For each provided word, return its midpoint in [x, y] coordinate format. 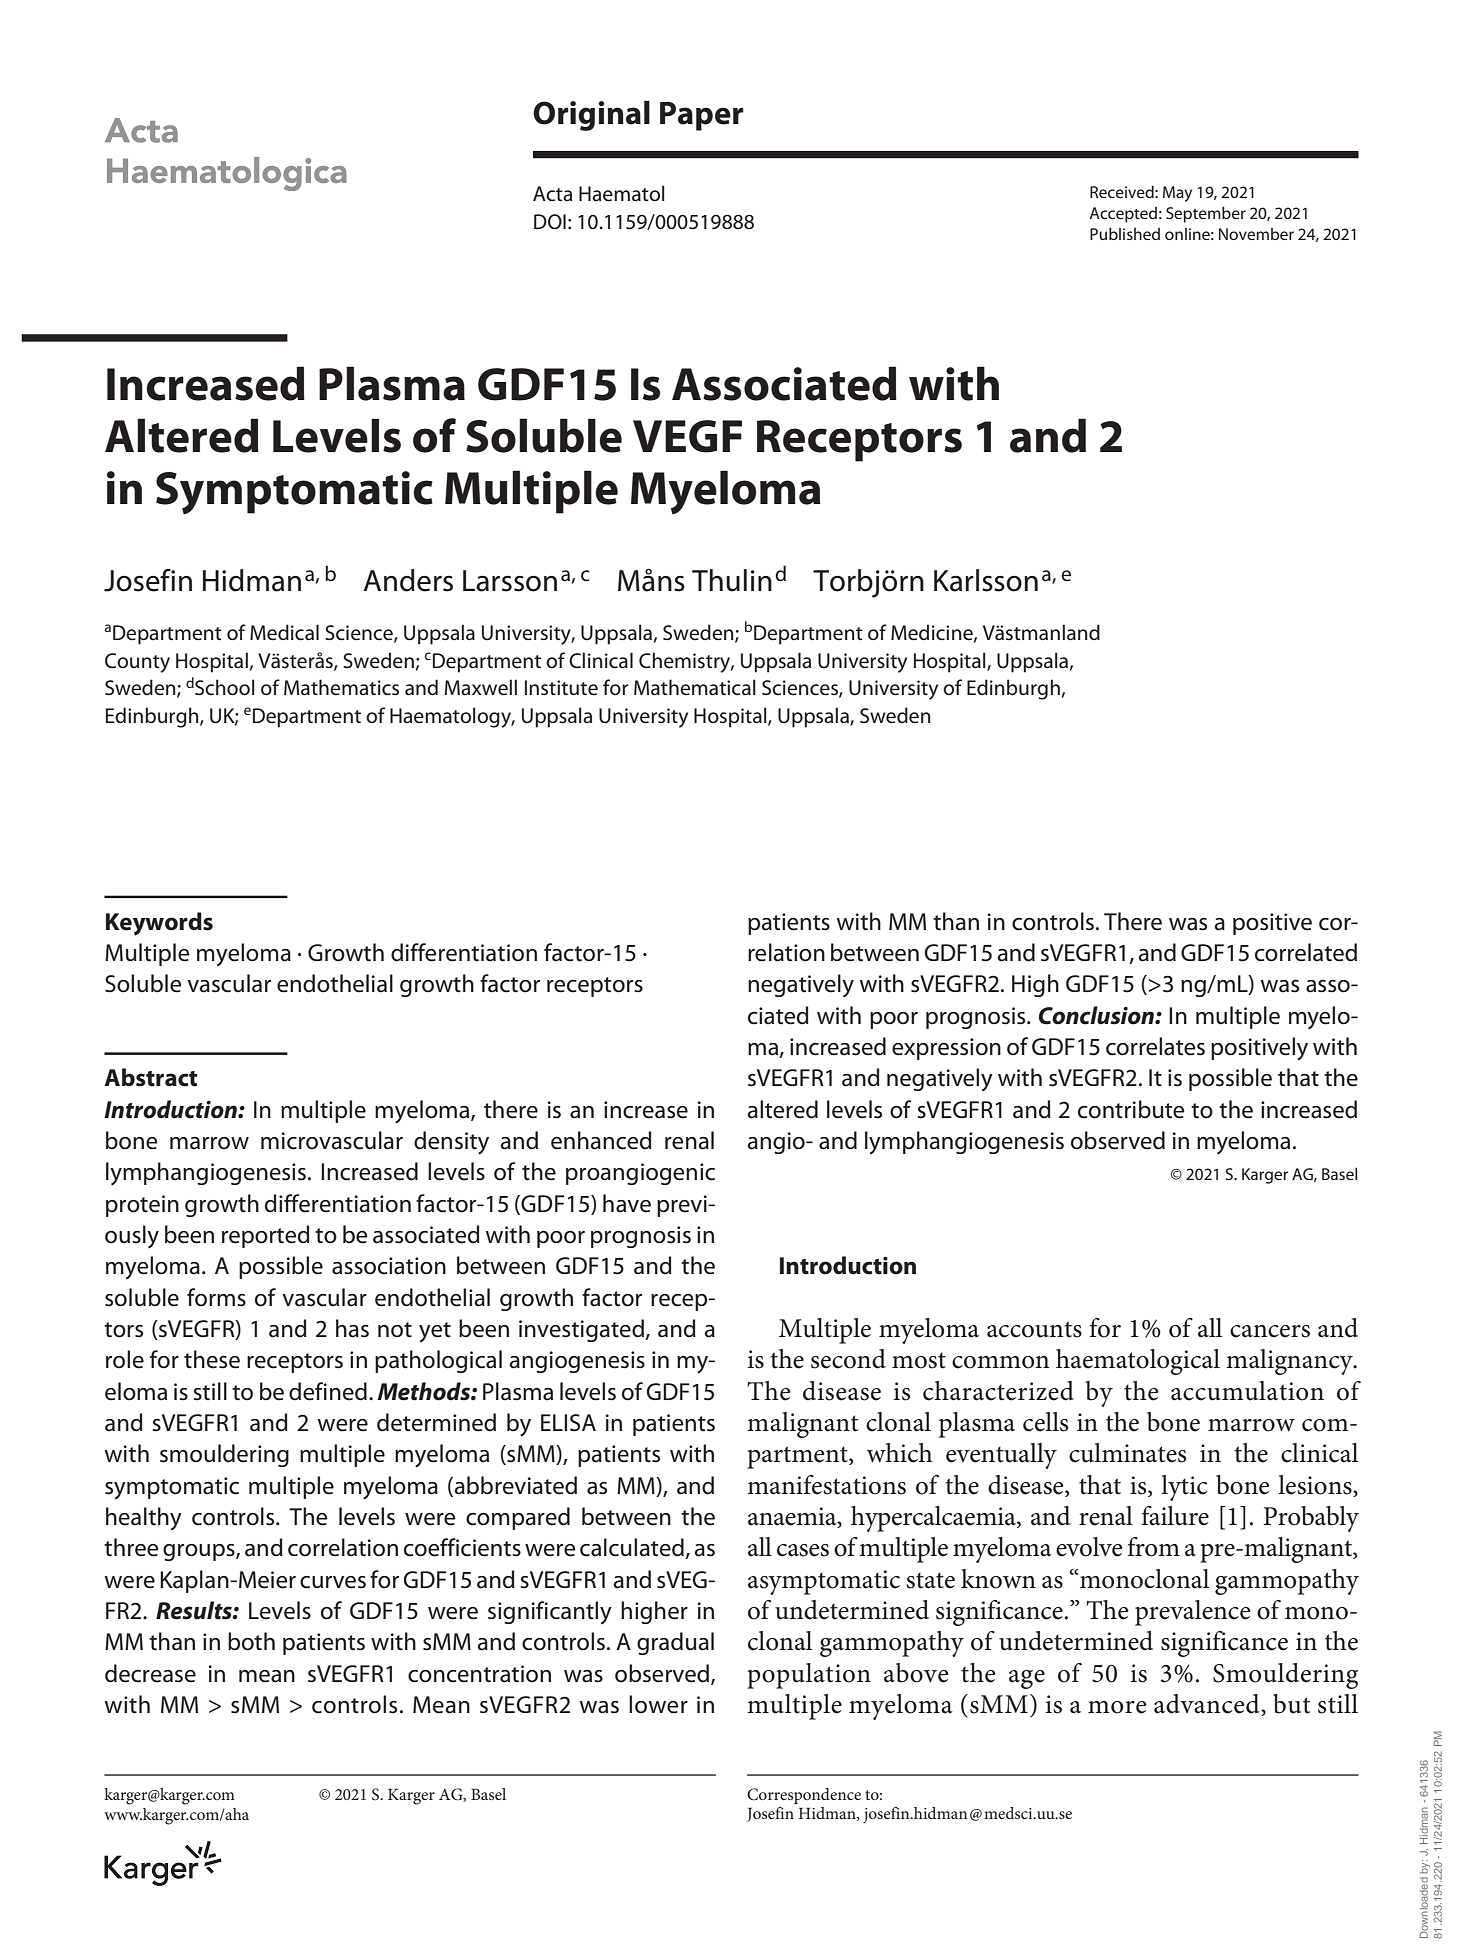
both [251, 1641]
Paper [702, 116]
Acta [552, 193]
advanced [1208, 1705]
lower [658, 1704]
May [1177, 194]
